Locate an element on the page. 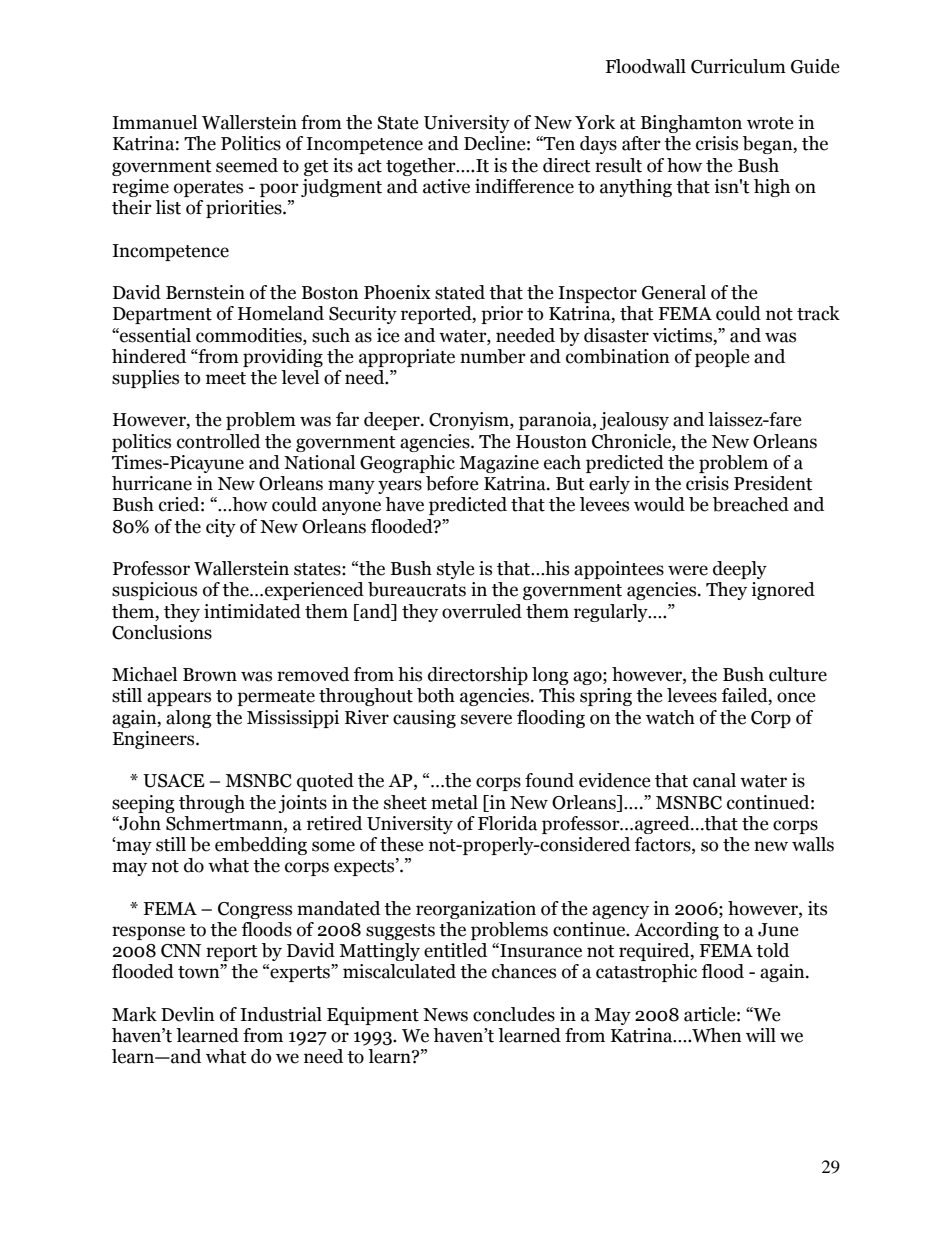  canal is located at coordinates (714, 780).
